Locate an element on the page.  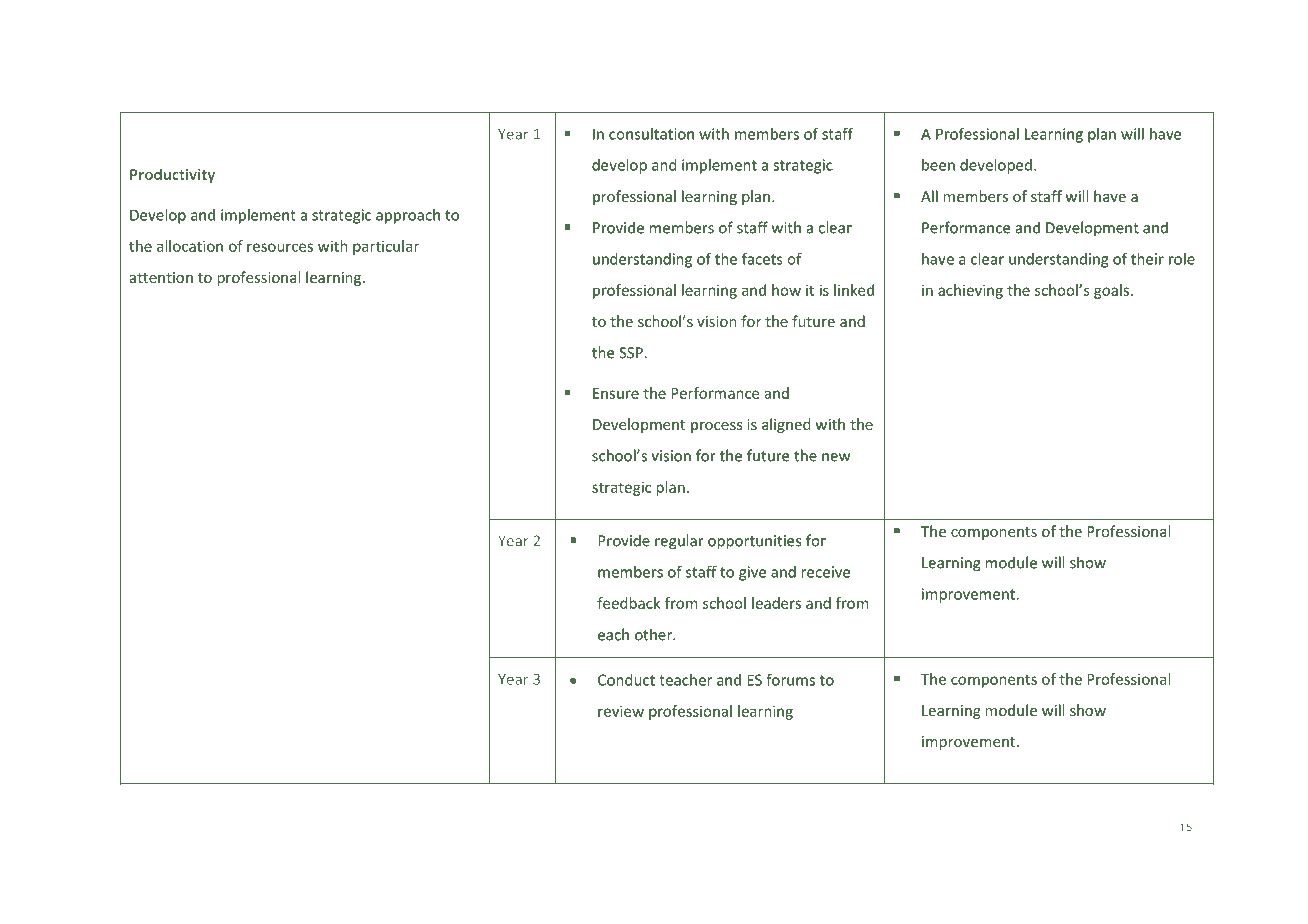
been is located at coordinates (938, 165).
